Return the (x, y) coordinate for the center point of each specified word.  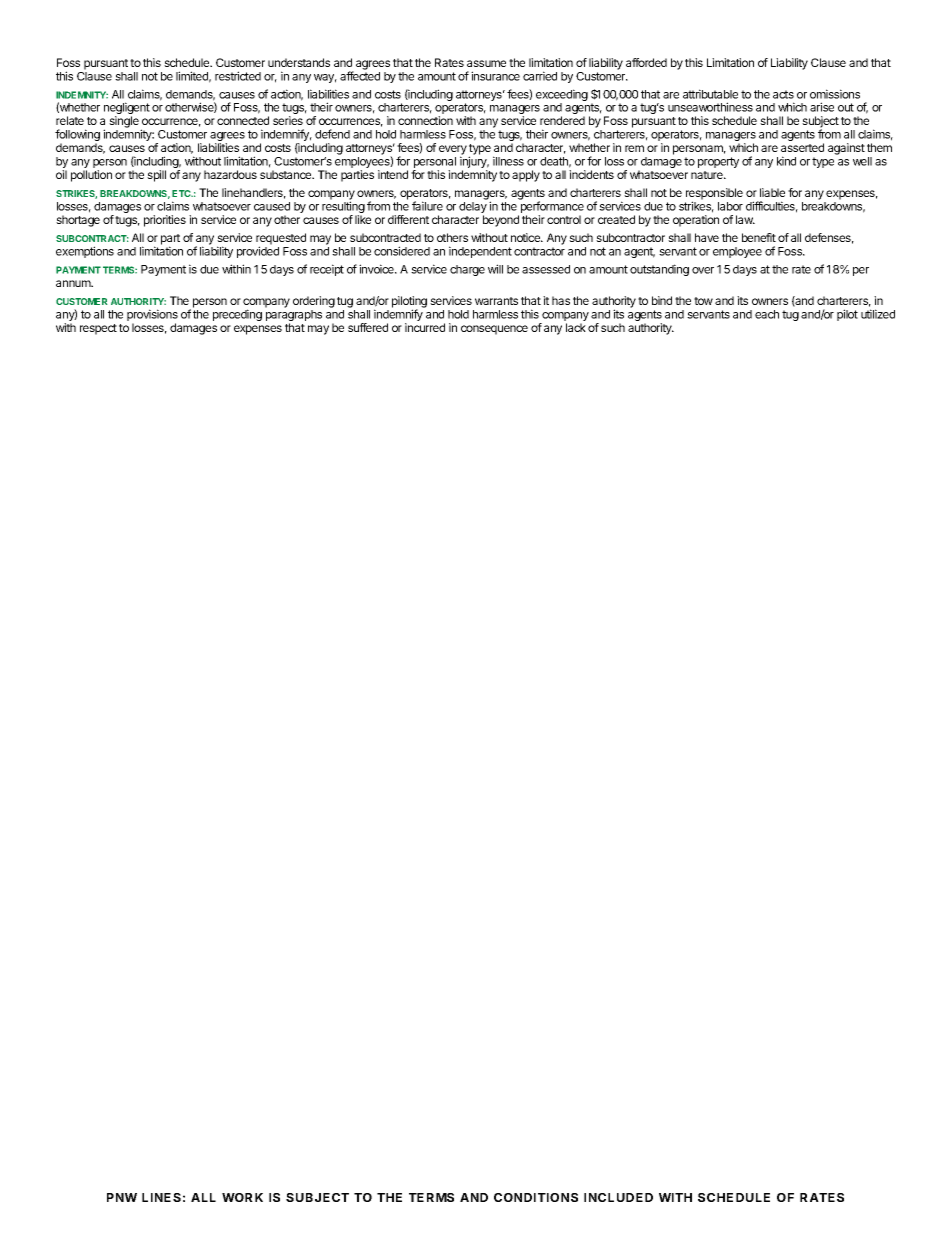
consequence (494, 330)
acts (783, 94)
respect (98, 329)
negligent (127, 109)
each (767, 314)
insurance (495, 76)
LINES (161, 1197)
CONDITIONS (536, 1197)
